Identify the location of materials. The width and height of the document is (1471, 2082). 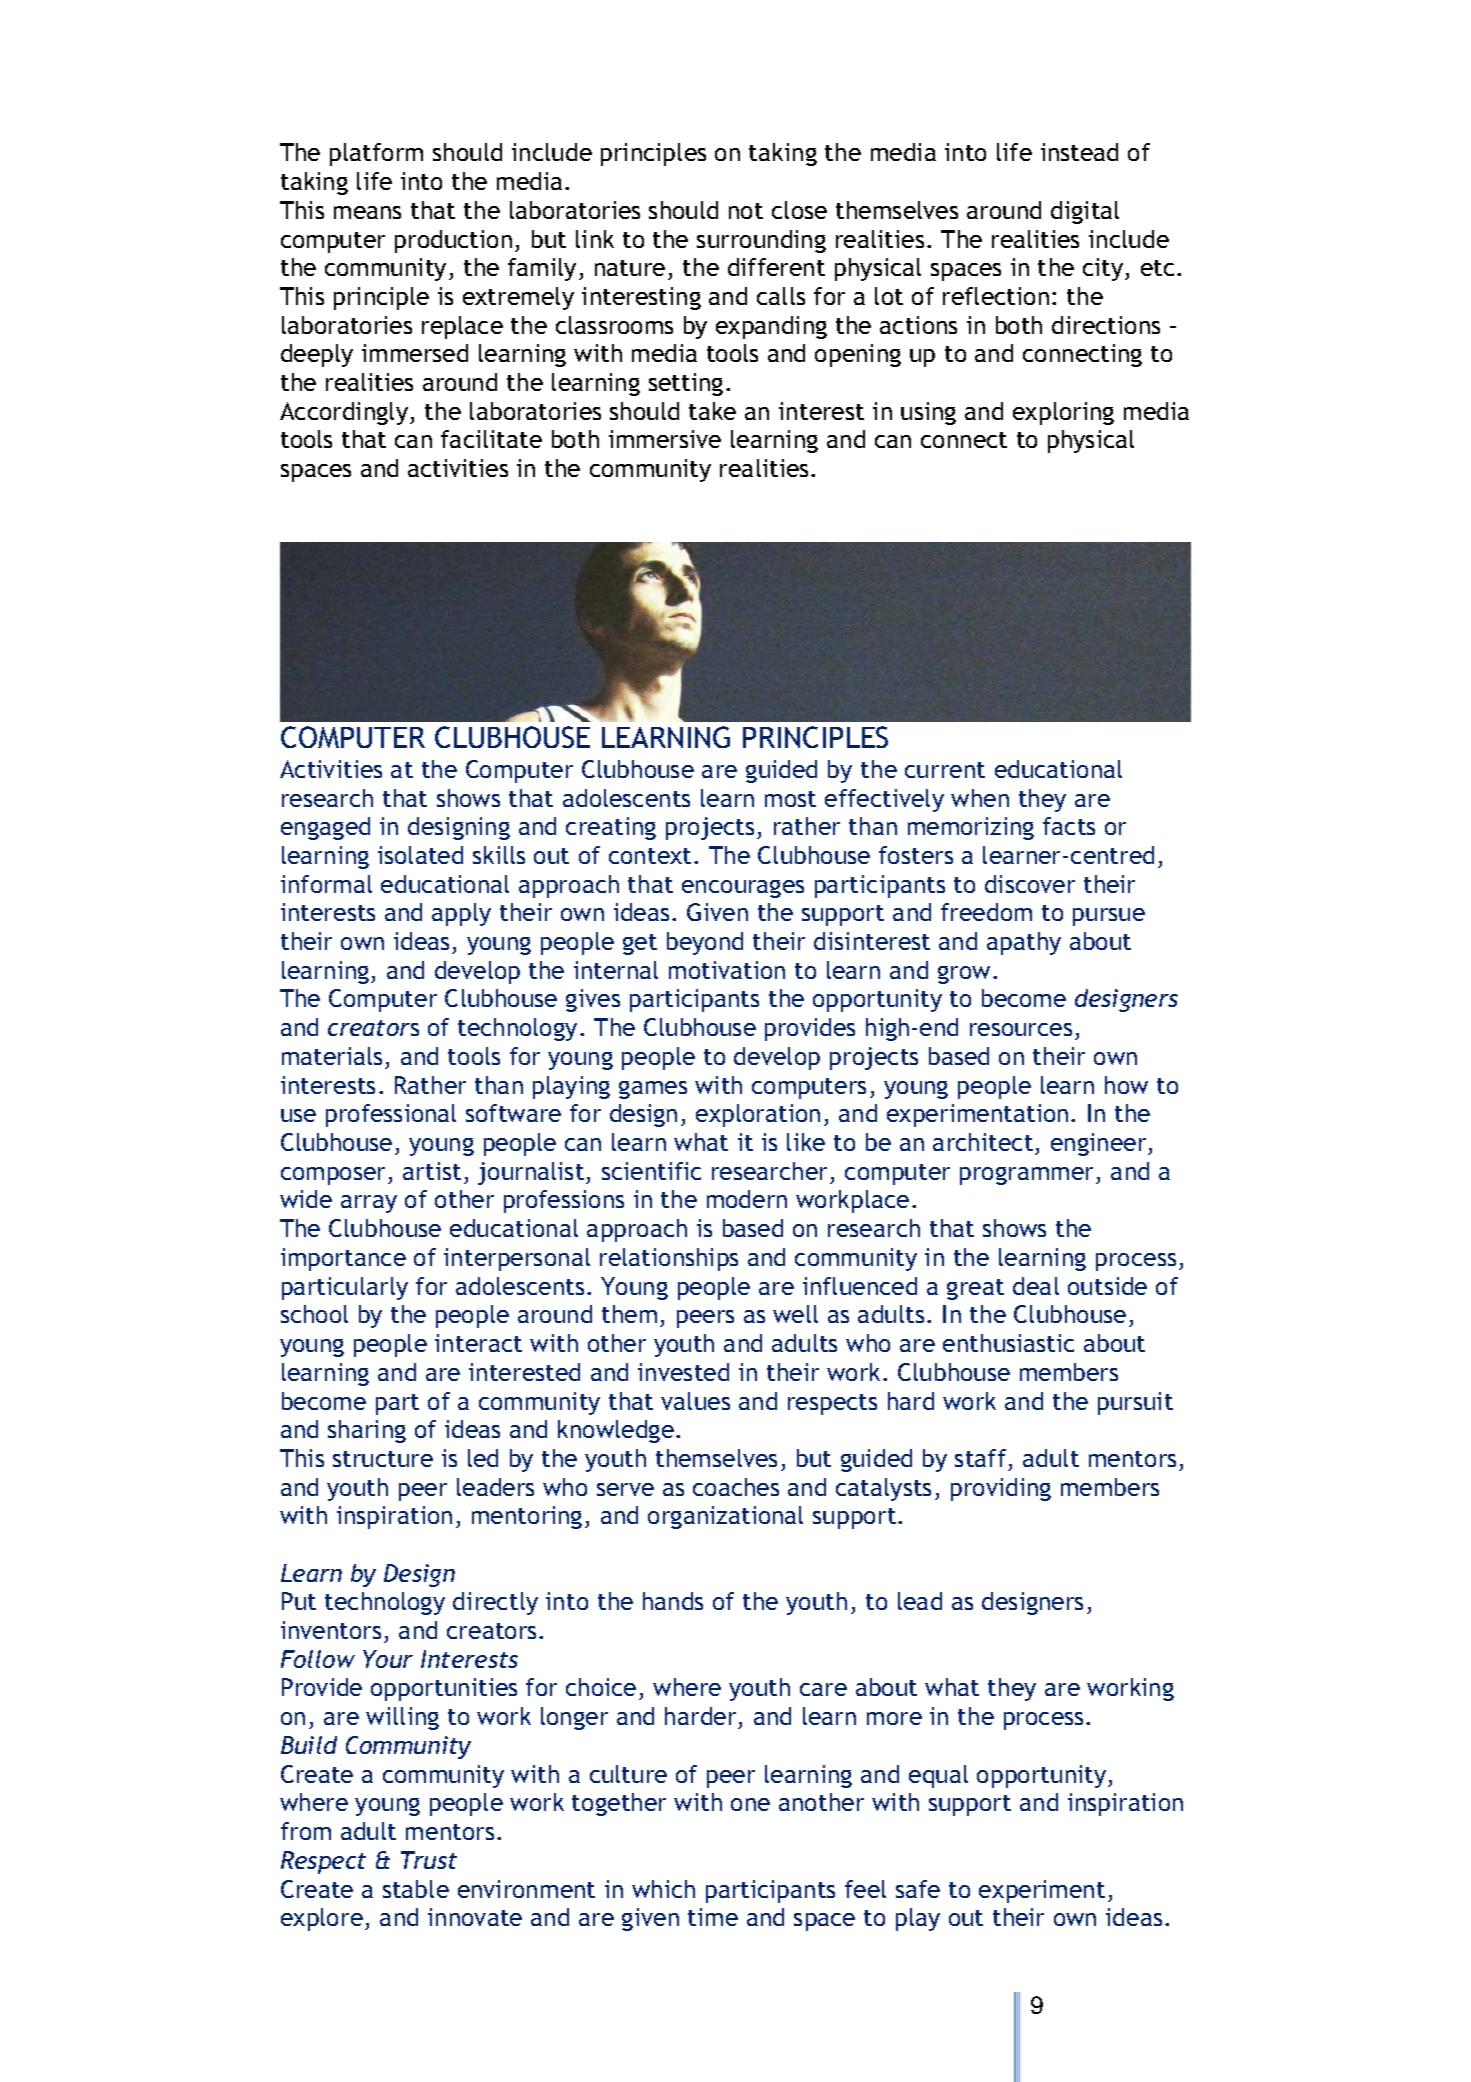
(332, 1056).
